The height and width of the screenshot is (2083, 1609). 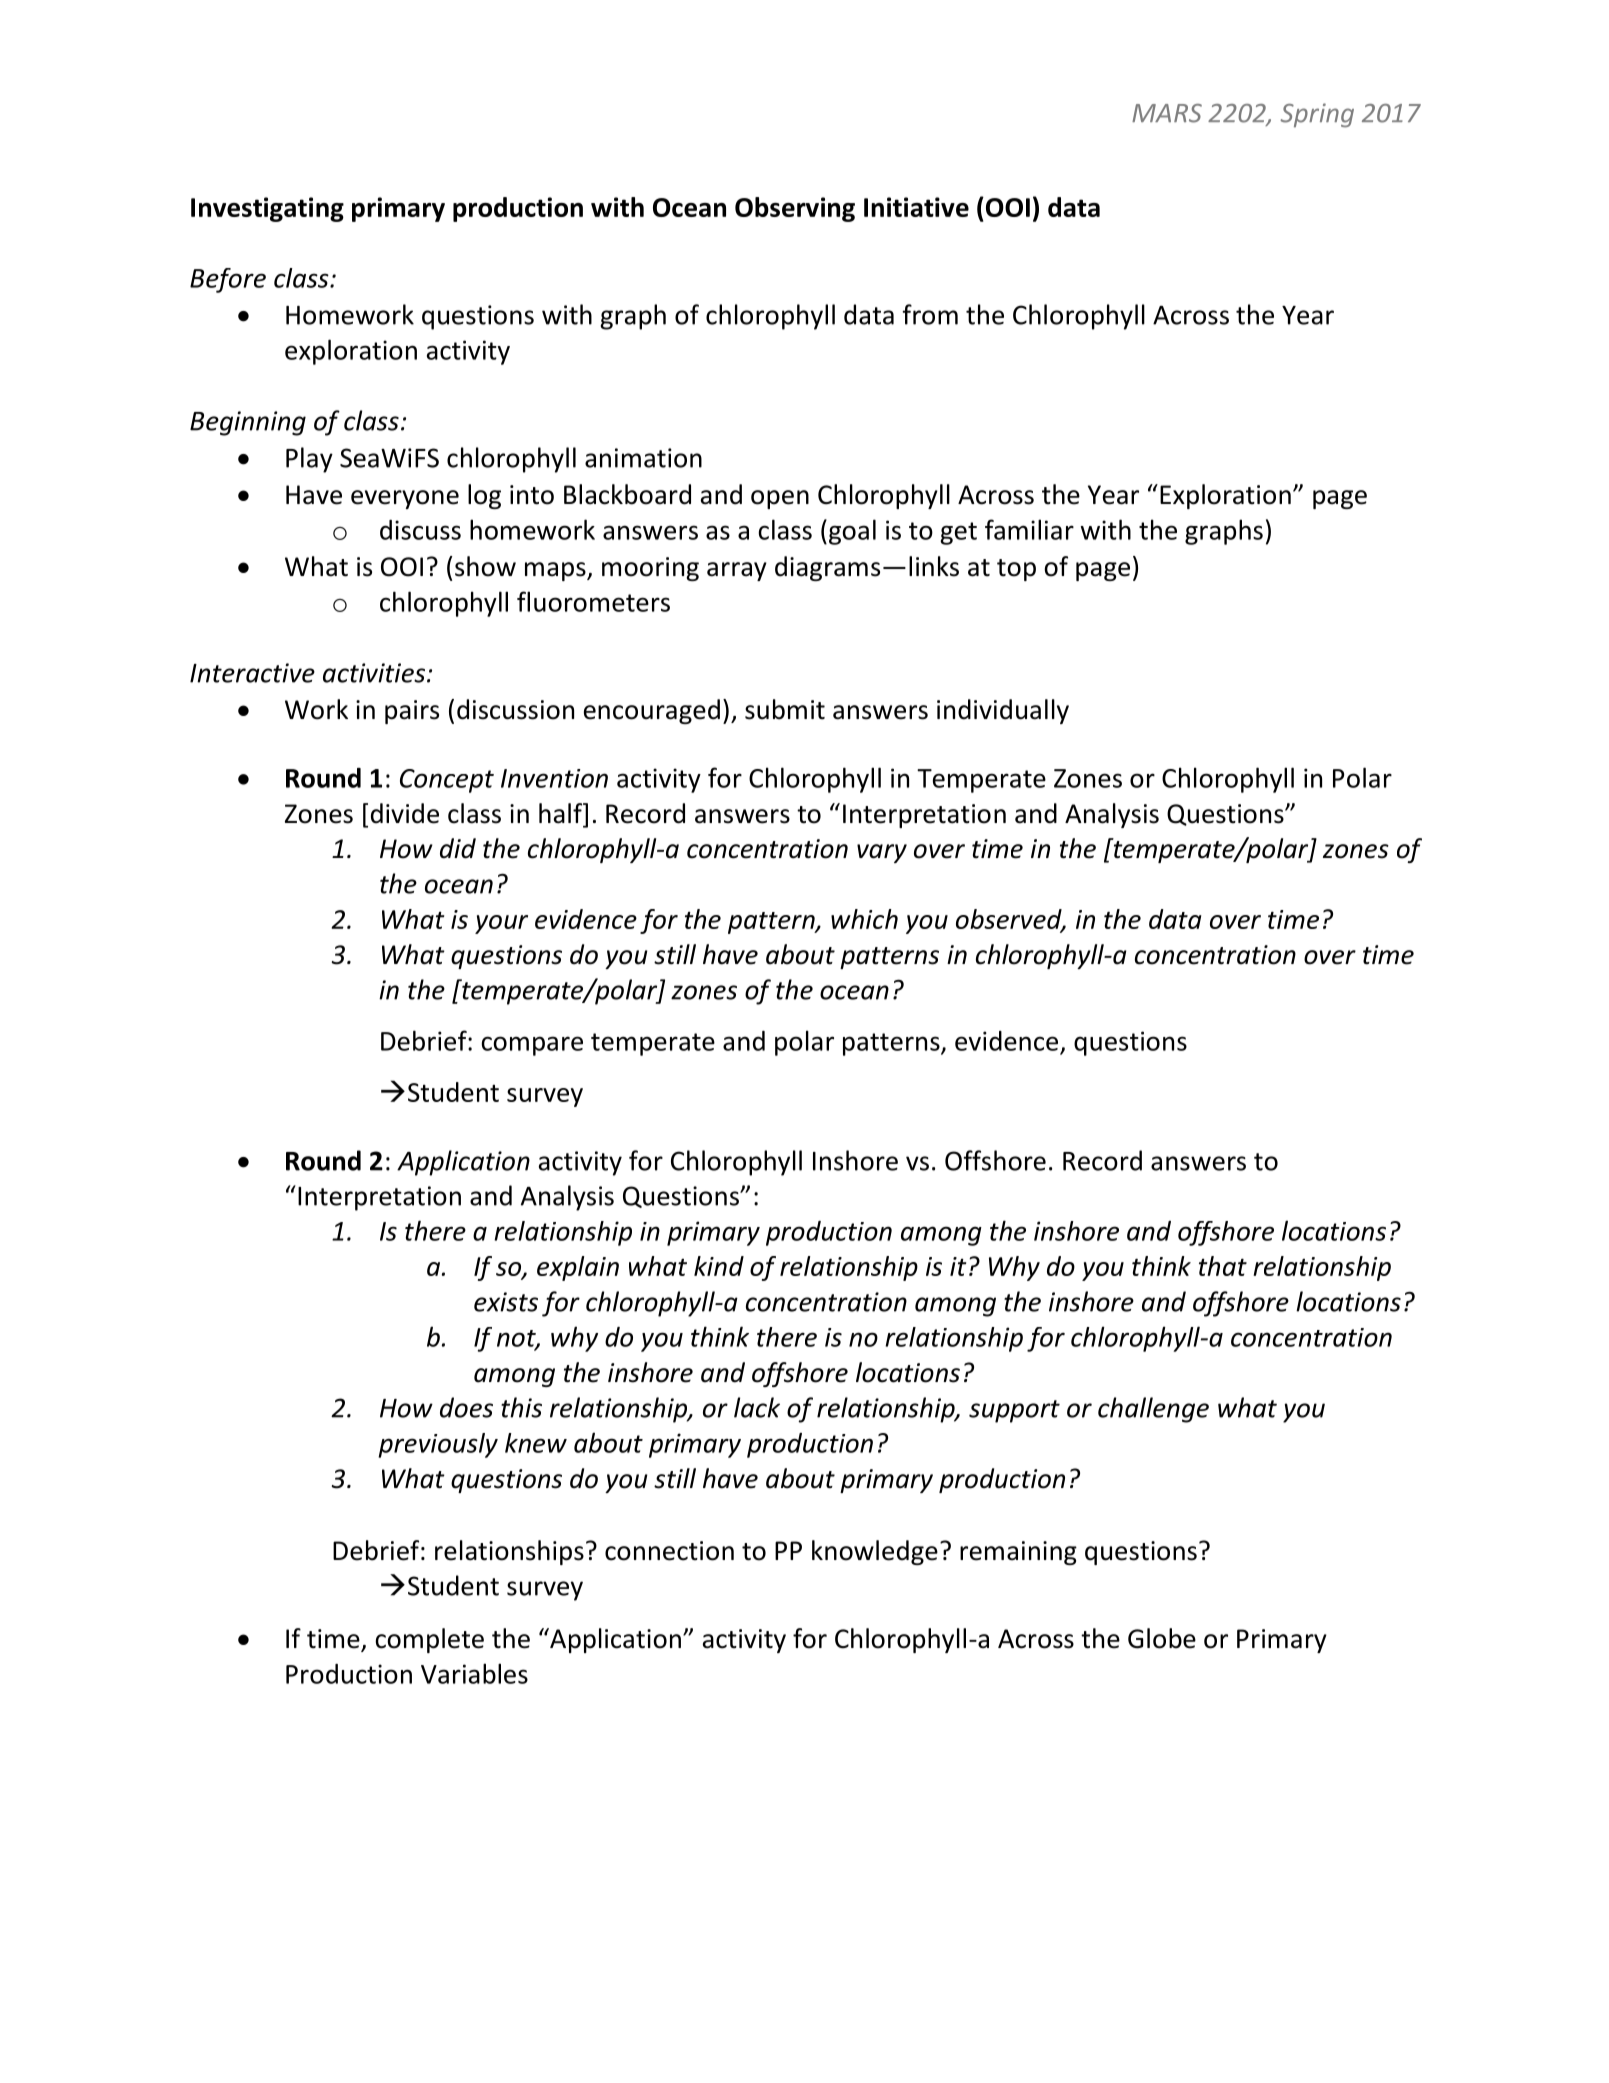 I want to click on that, so click(x=1223, y=1266).
